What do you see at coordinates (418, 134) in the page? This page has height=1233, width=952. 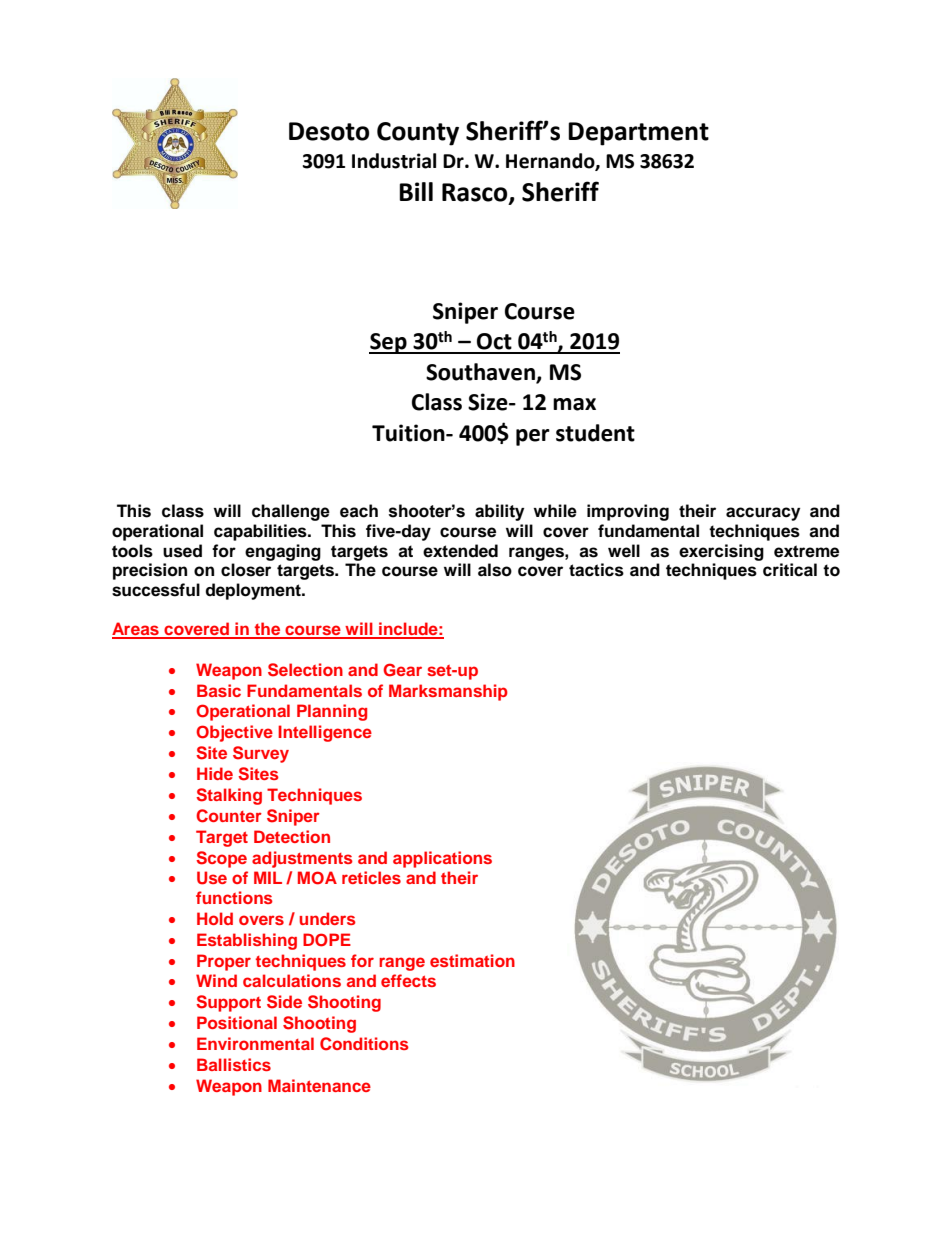 I see `County` at bounding box center [418, 134].
